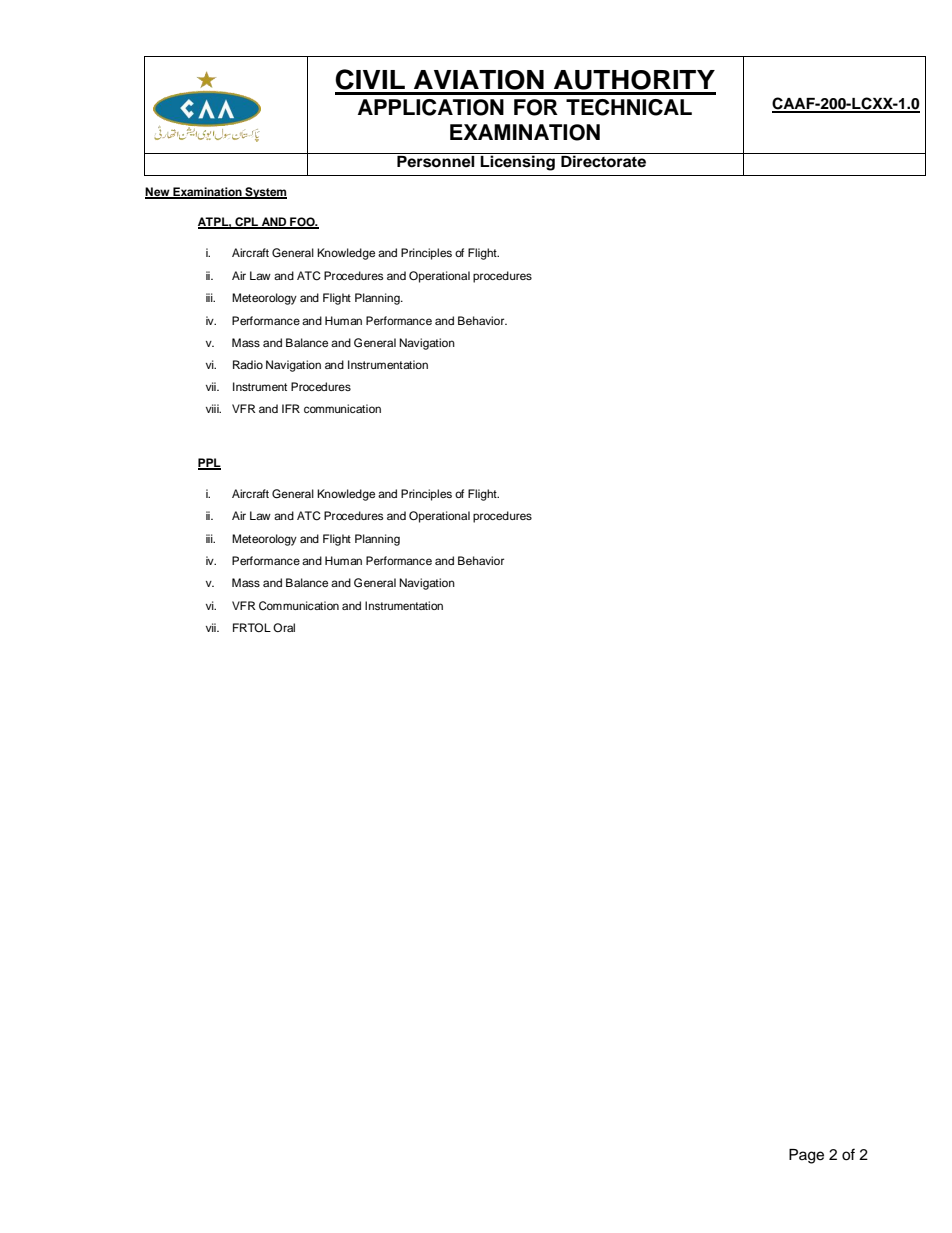 Image resolution: width=952 pixels, height=1233 pixels. Describe the element at coordinates (265, 193) in the page. I see `System` at that location.
